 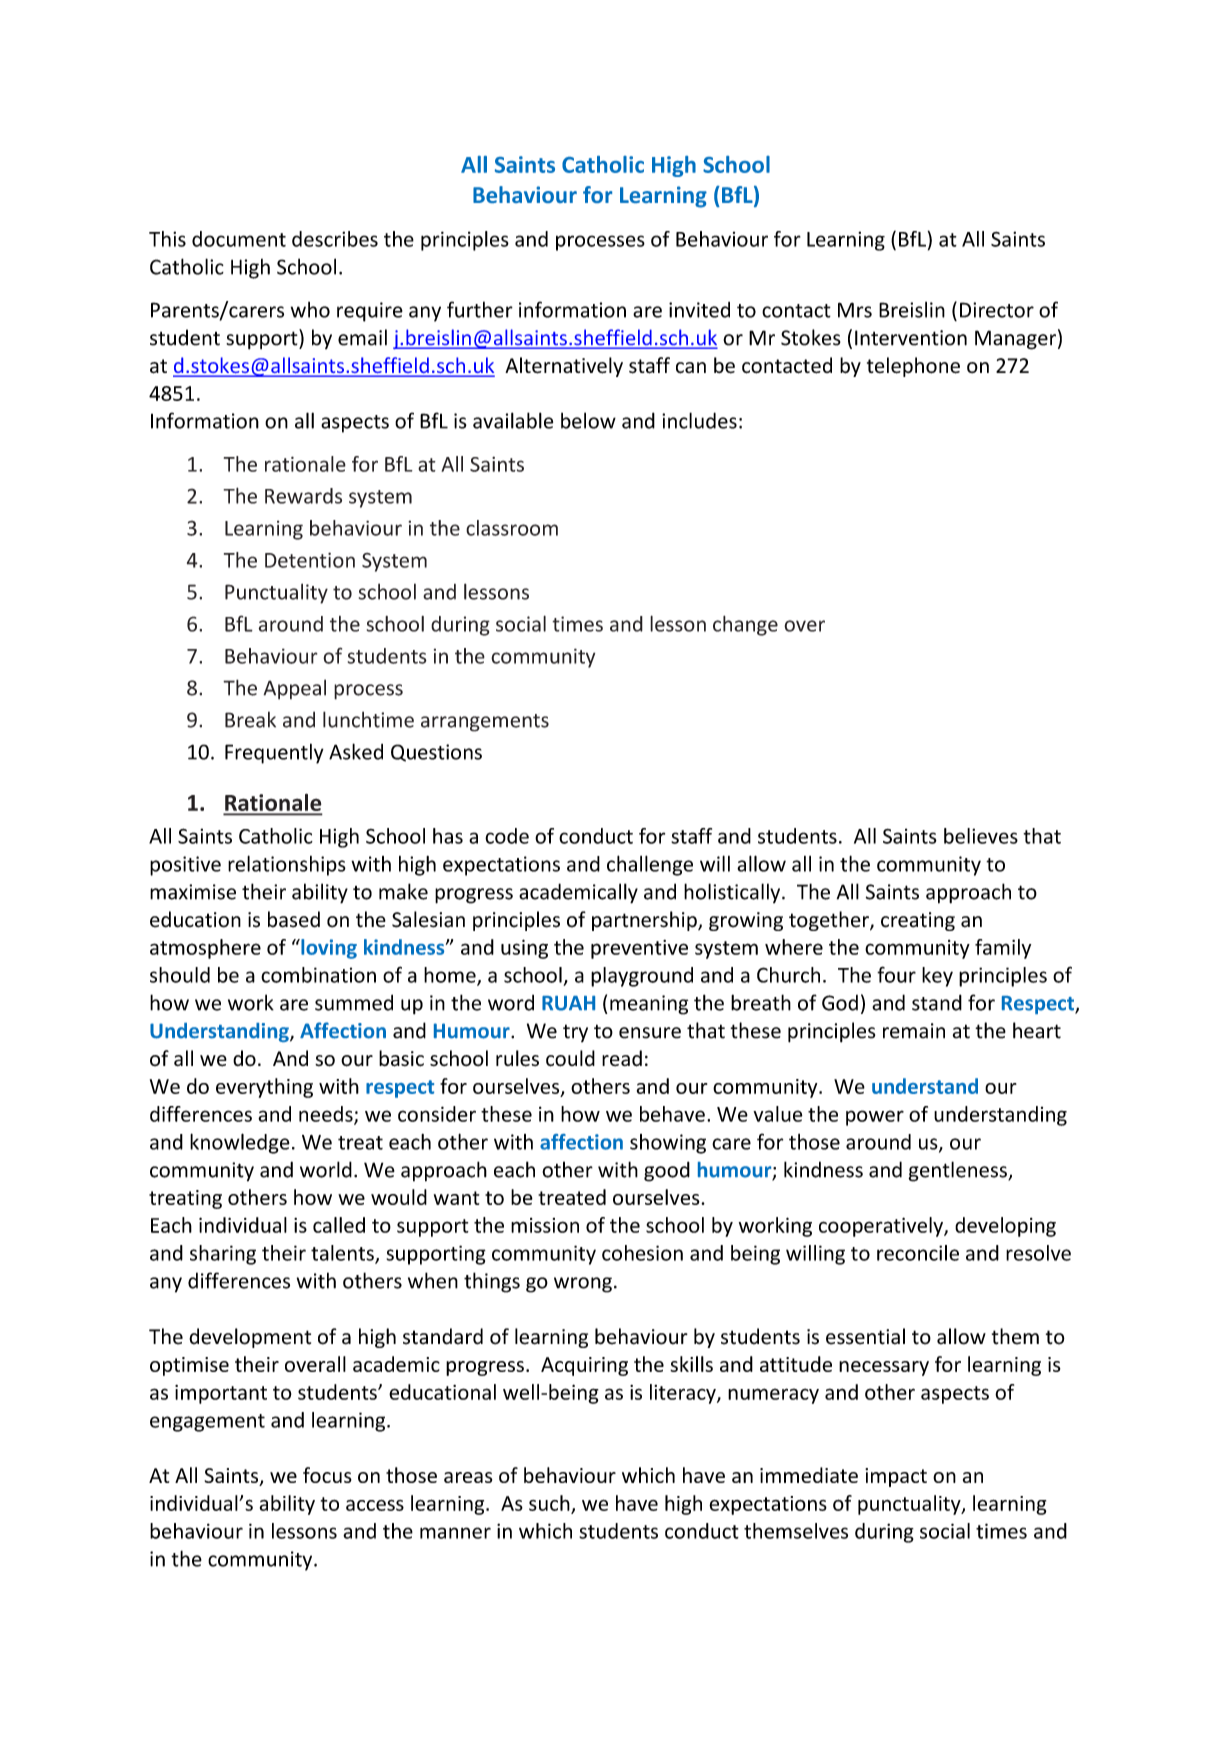 What do you see at coordinates (650, 865) in the page?
I see `challenge` at bounding box center [650, 865].
